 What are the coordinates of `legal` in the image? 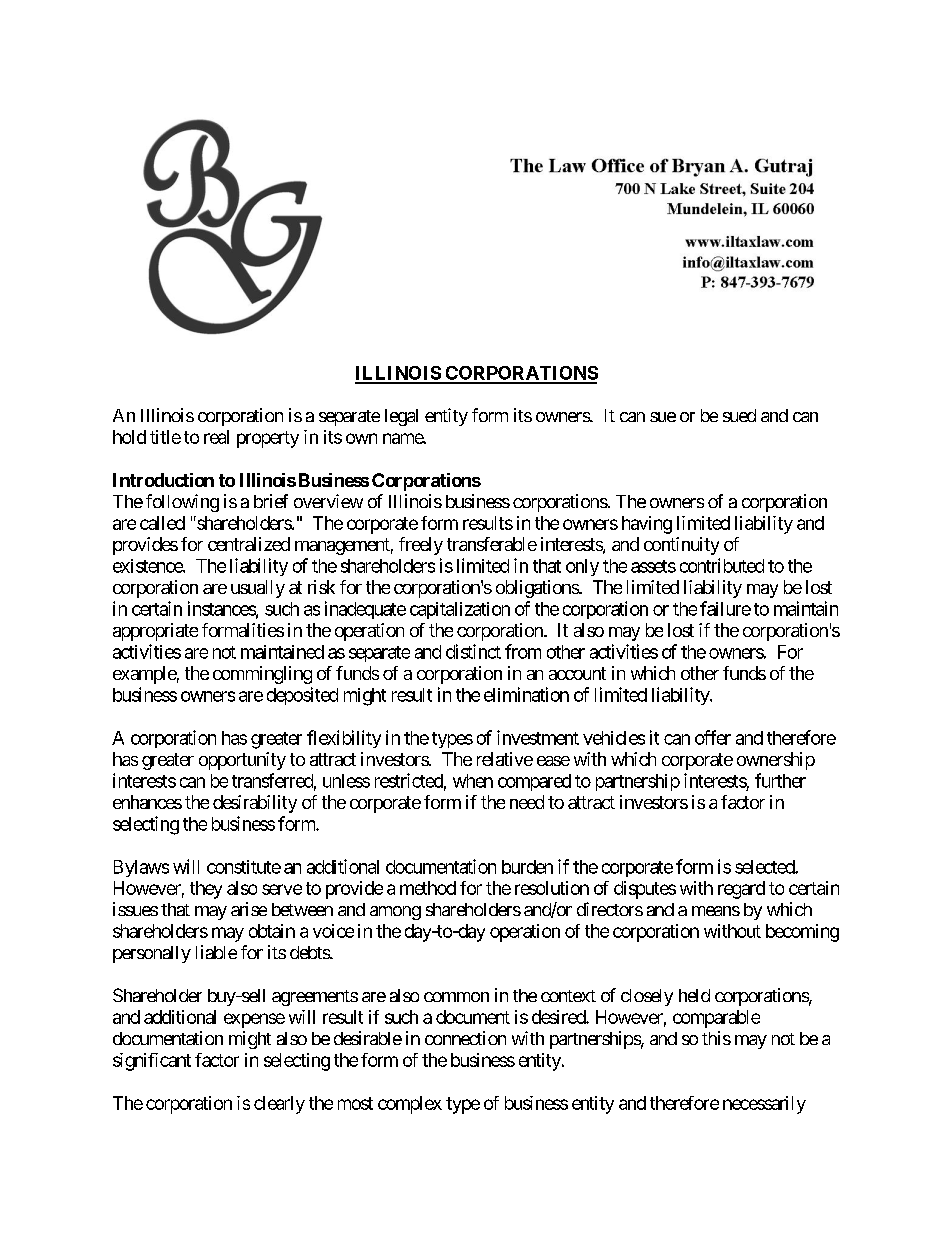 It's located at (401, 417).
